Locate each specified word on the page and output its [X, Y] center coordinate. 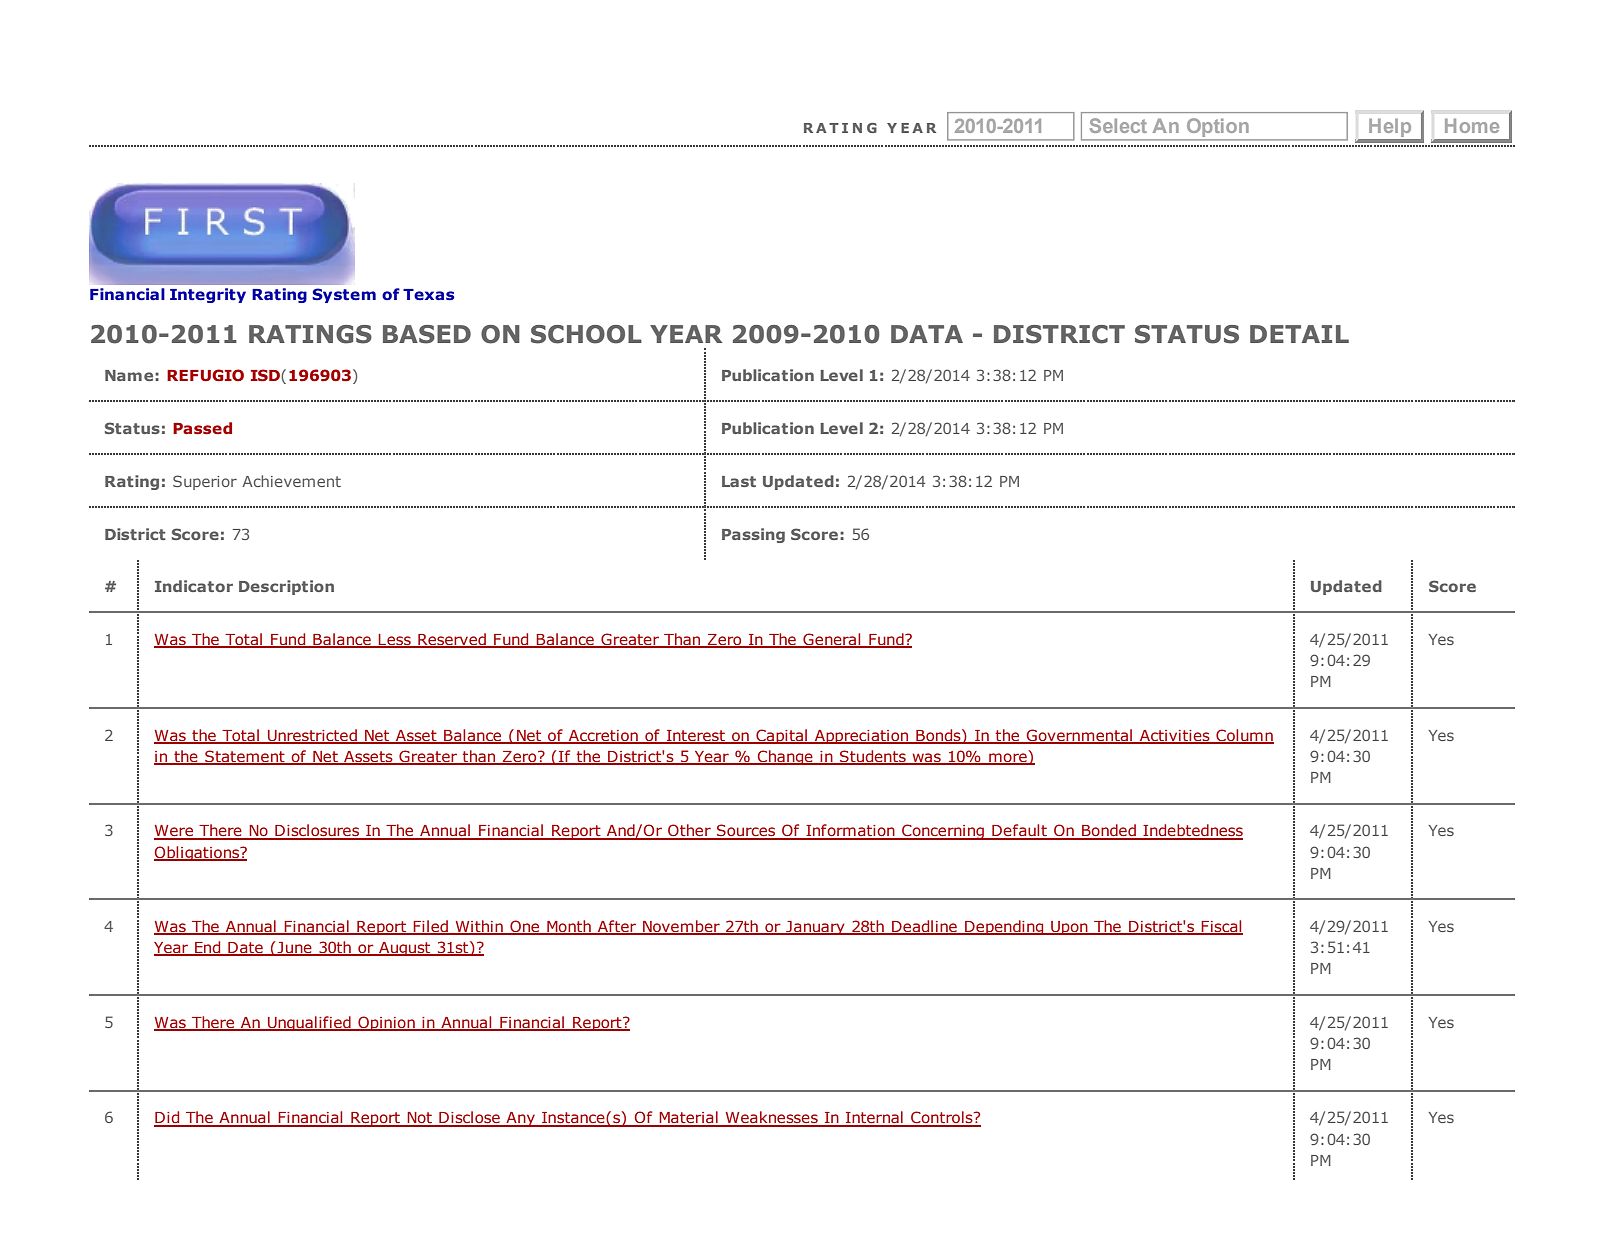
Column [1244, 736]
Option [1217, 129]
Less [395, 641]
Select [1118, 125]
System [344, 295]
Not [419, 1119]
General [832, 640]
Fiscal [1221, 927]
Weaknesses [772, 1118]
